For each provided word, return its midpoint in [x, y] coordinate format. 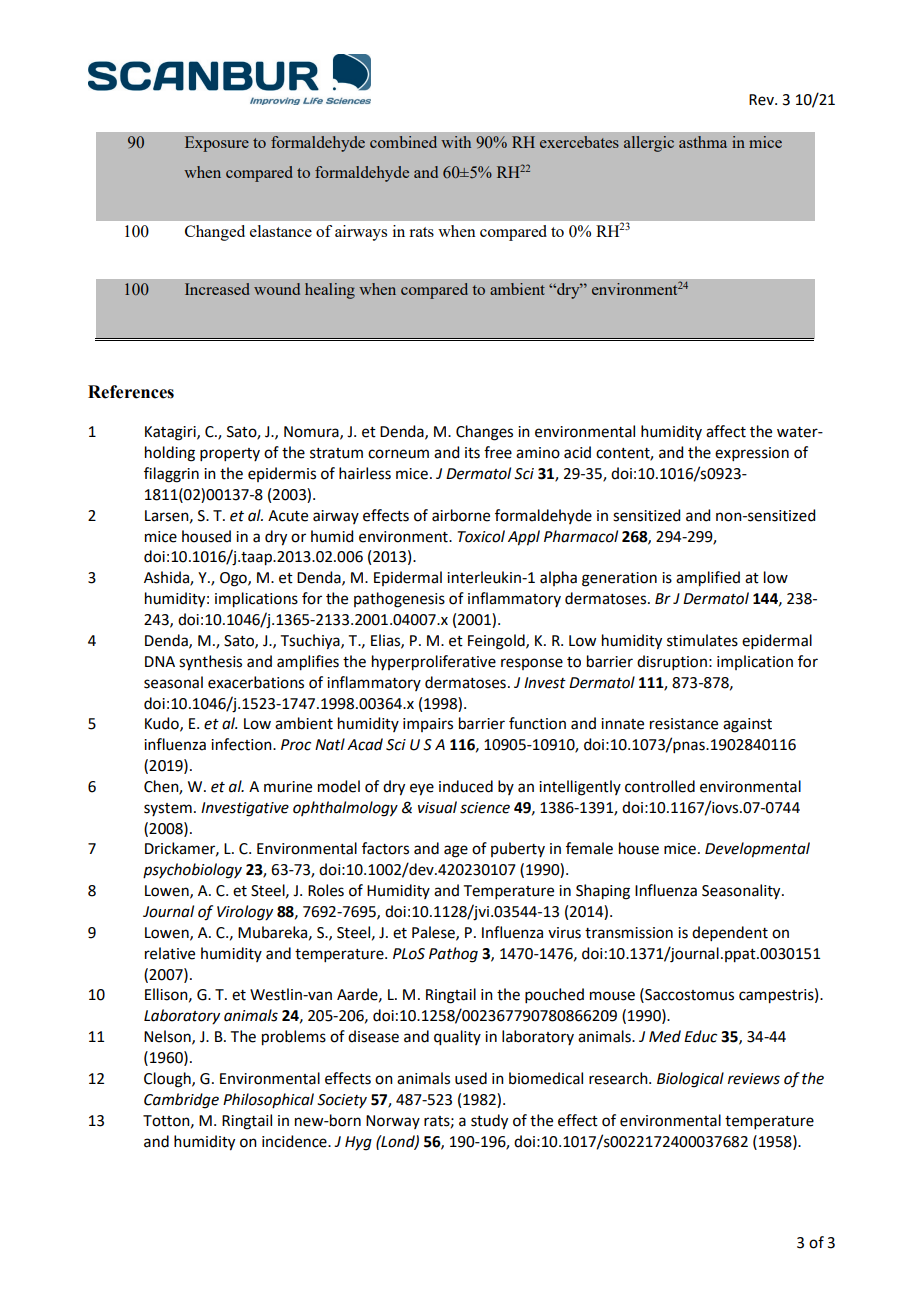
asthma [703, 142]
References [131, 392]
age [456, 851]
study [489, 1122]
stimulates [702, 640]
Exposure [217, 144]
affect [726, 431]
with [456, 142]
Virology [245, 913]
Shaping [603, 892]
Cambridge [181, 1101]
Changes [484, 433]
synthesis [210, 663]
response [532, 664]
